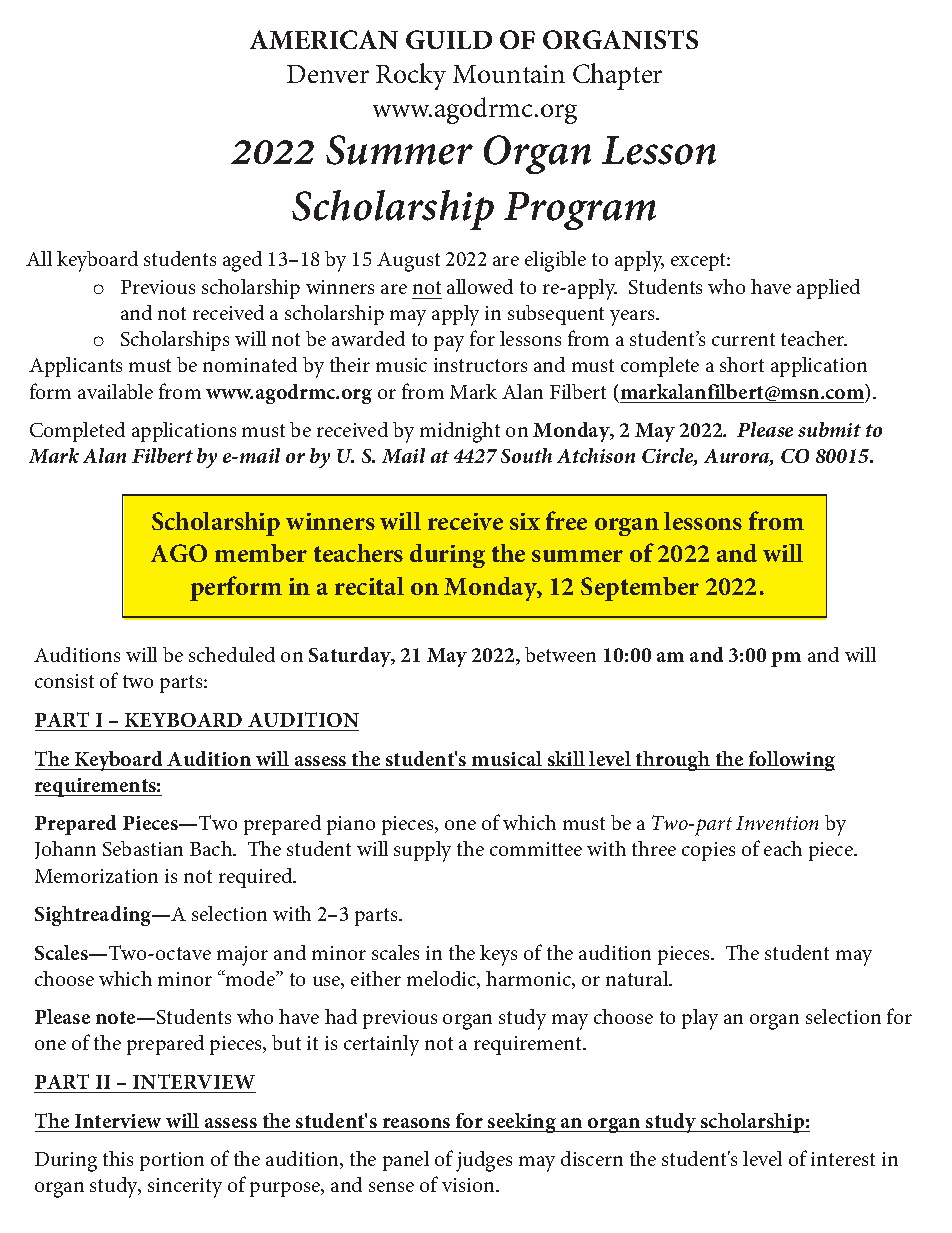 The width and height of the screenshot is (952, 1233). I want to click on play, so click(700, 1019).
